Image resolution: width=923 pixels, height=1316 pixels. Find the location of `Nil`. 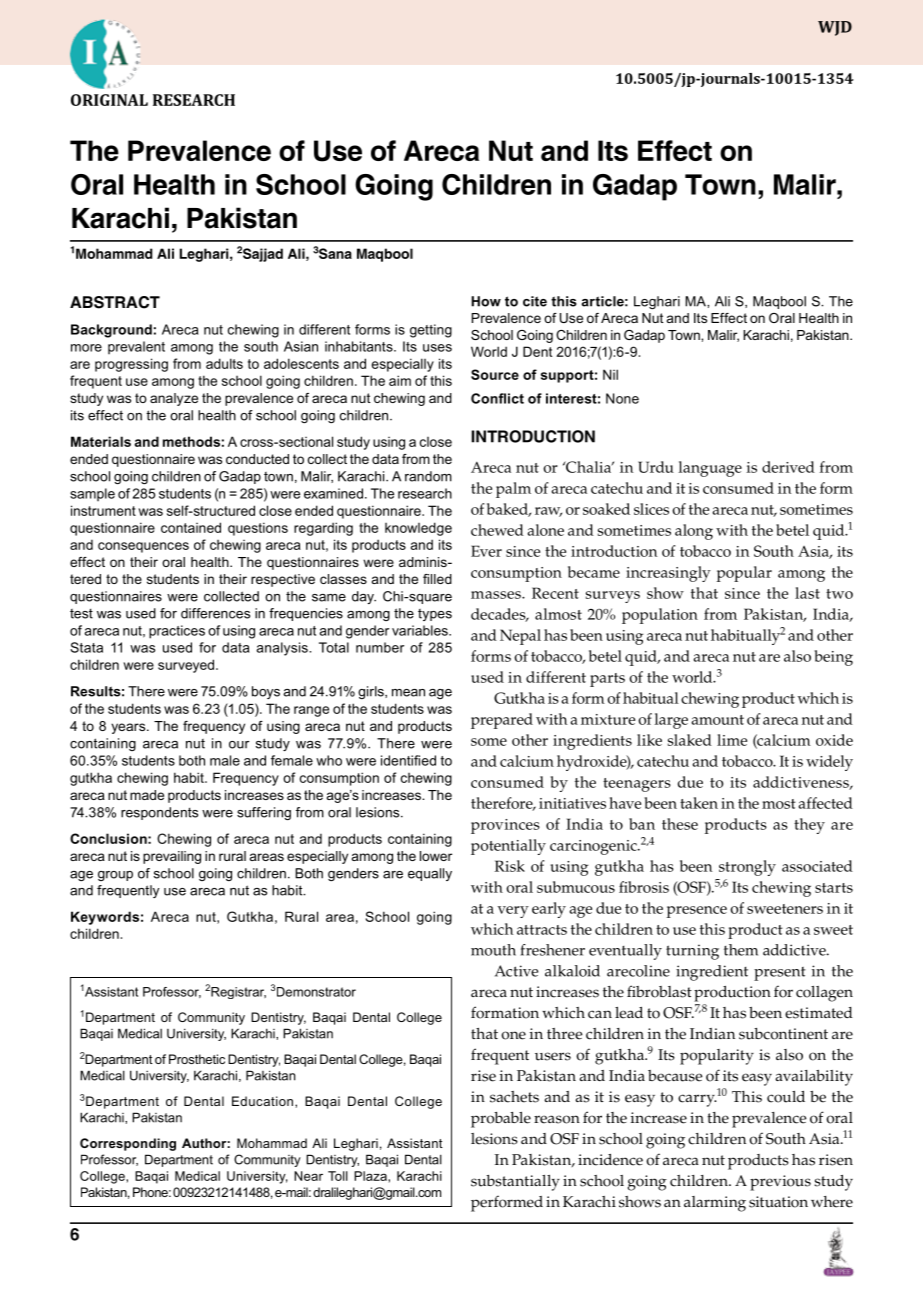

Nil is located at coordinates (610, 374).
